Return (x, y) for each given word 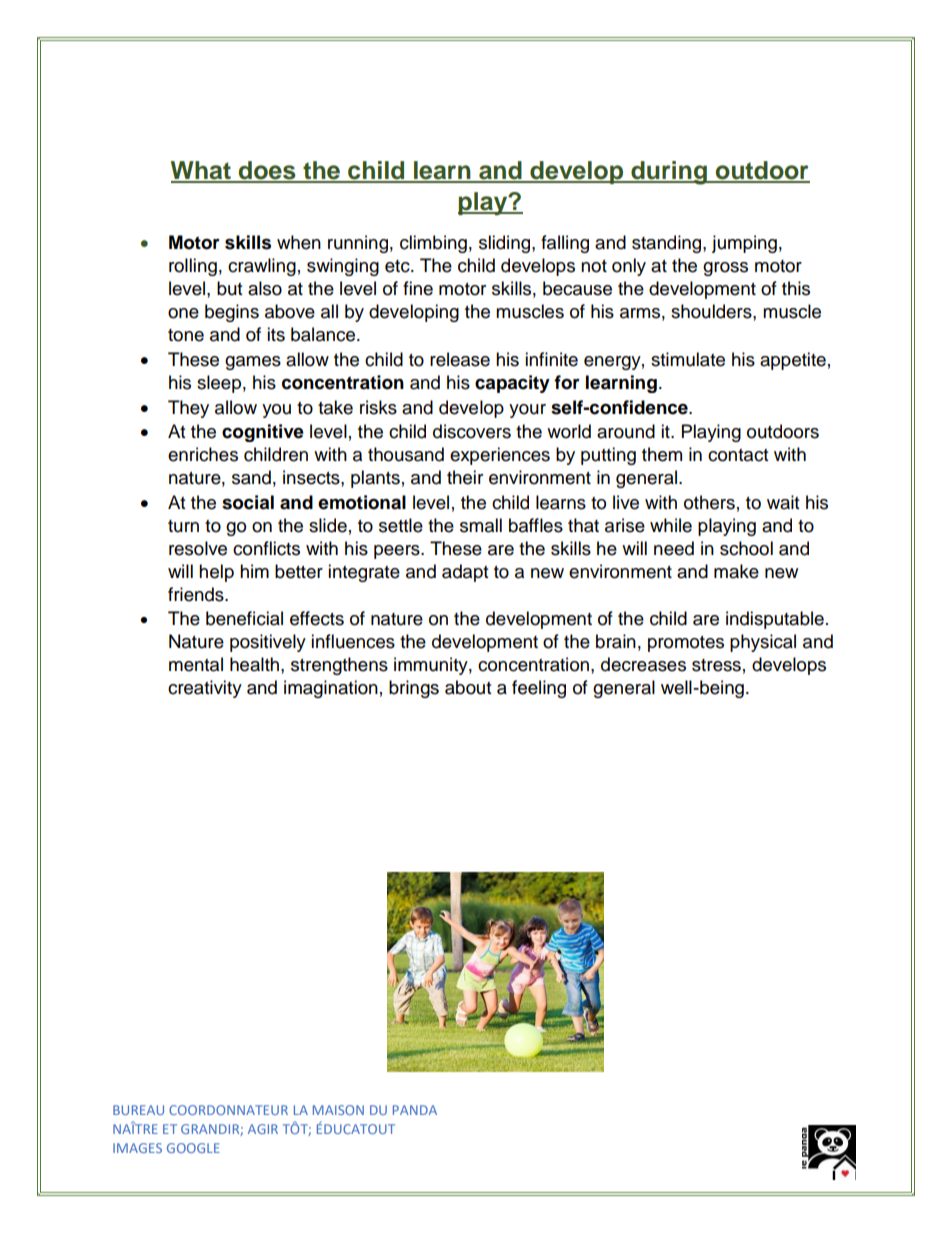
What (202, 171)
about (468, 687)
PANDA (415, 1110)
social (248, 502)
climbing (433, 244)
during (669, 173)
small (481, 525)
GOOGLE (193, 1148)
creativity (205, 689)
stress (716, 665)
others (709, 502)
